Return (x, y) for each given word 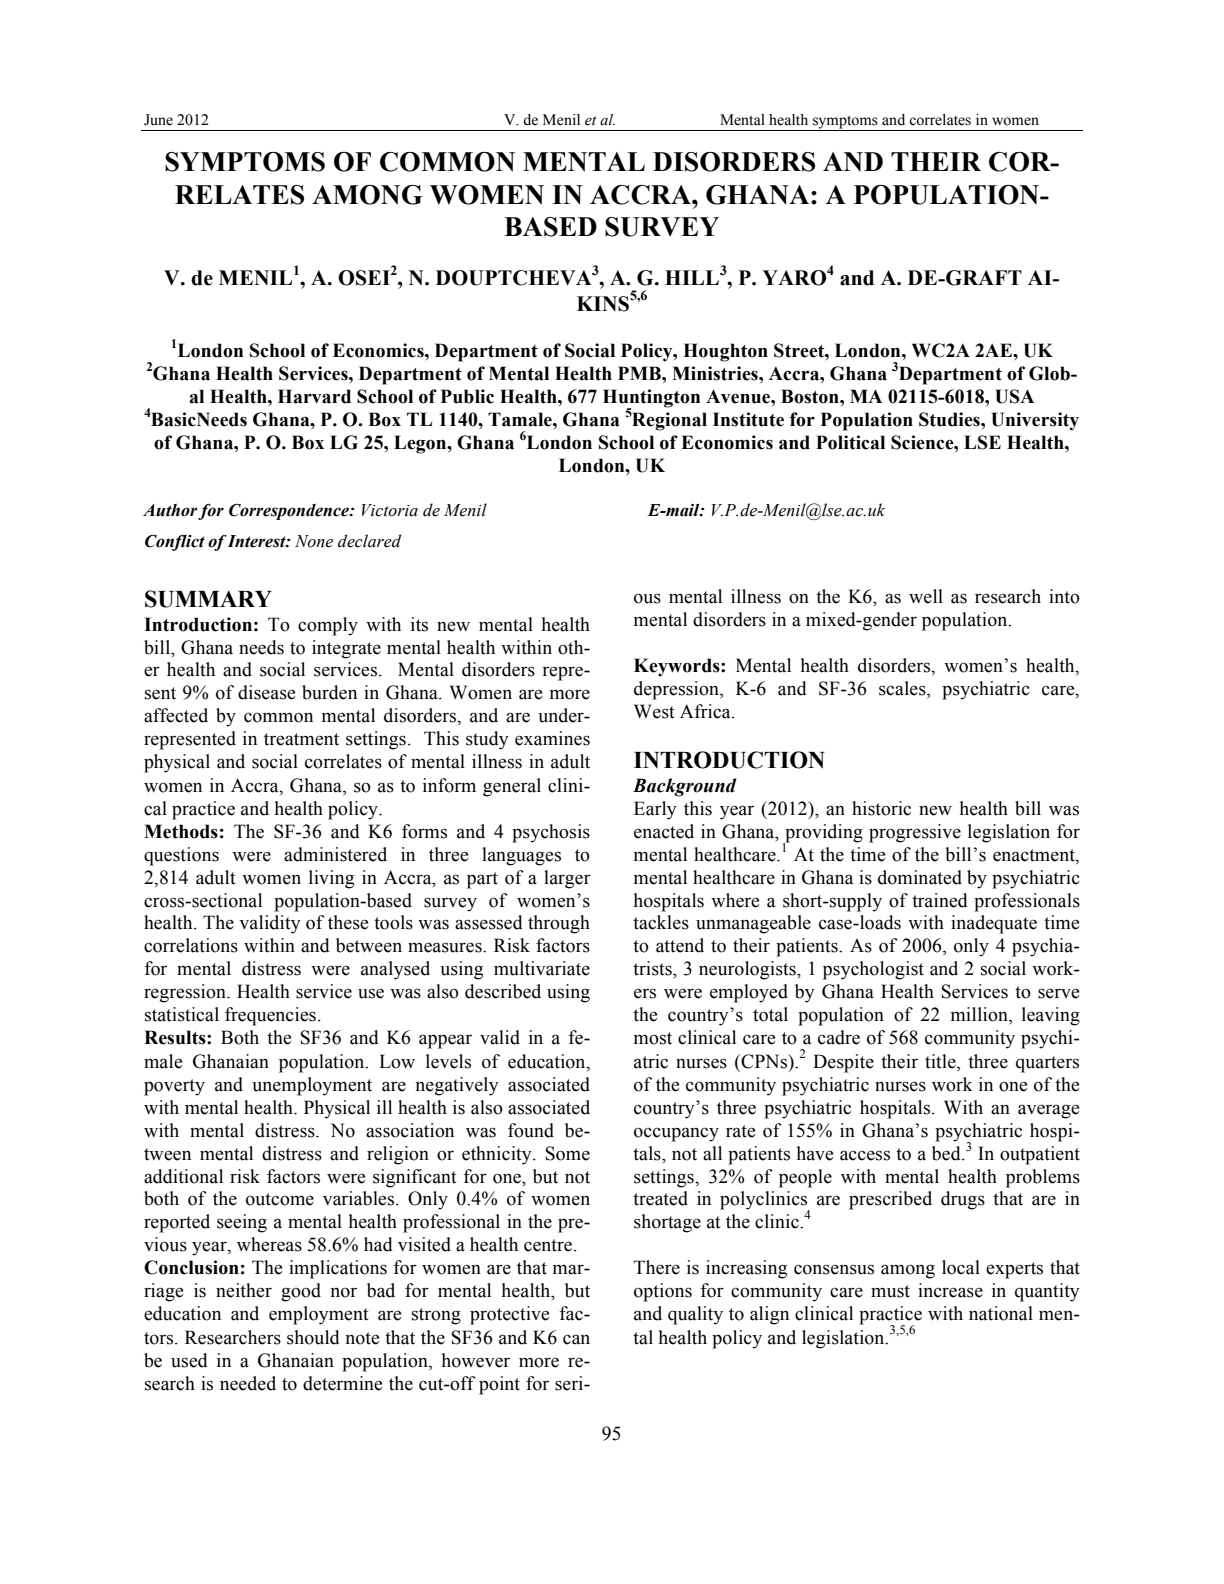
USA (1014, 396)
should (313, 1337)
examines (552, 738)
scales (903, 689)
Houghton (725, 352)
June (158, 120)
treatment (301, 739)
